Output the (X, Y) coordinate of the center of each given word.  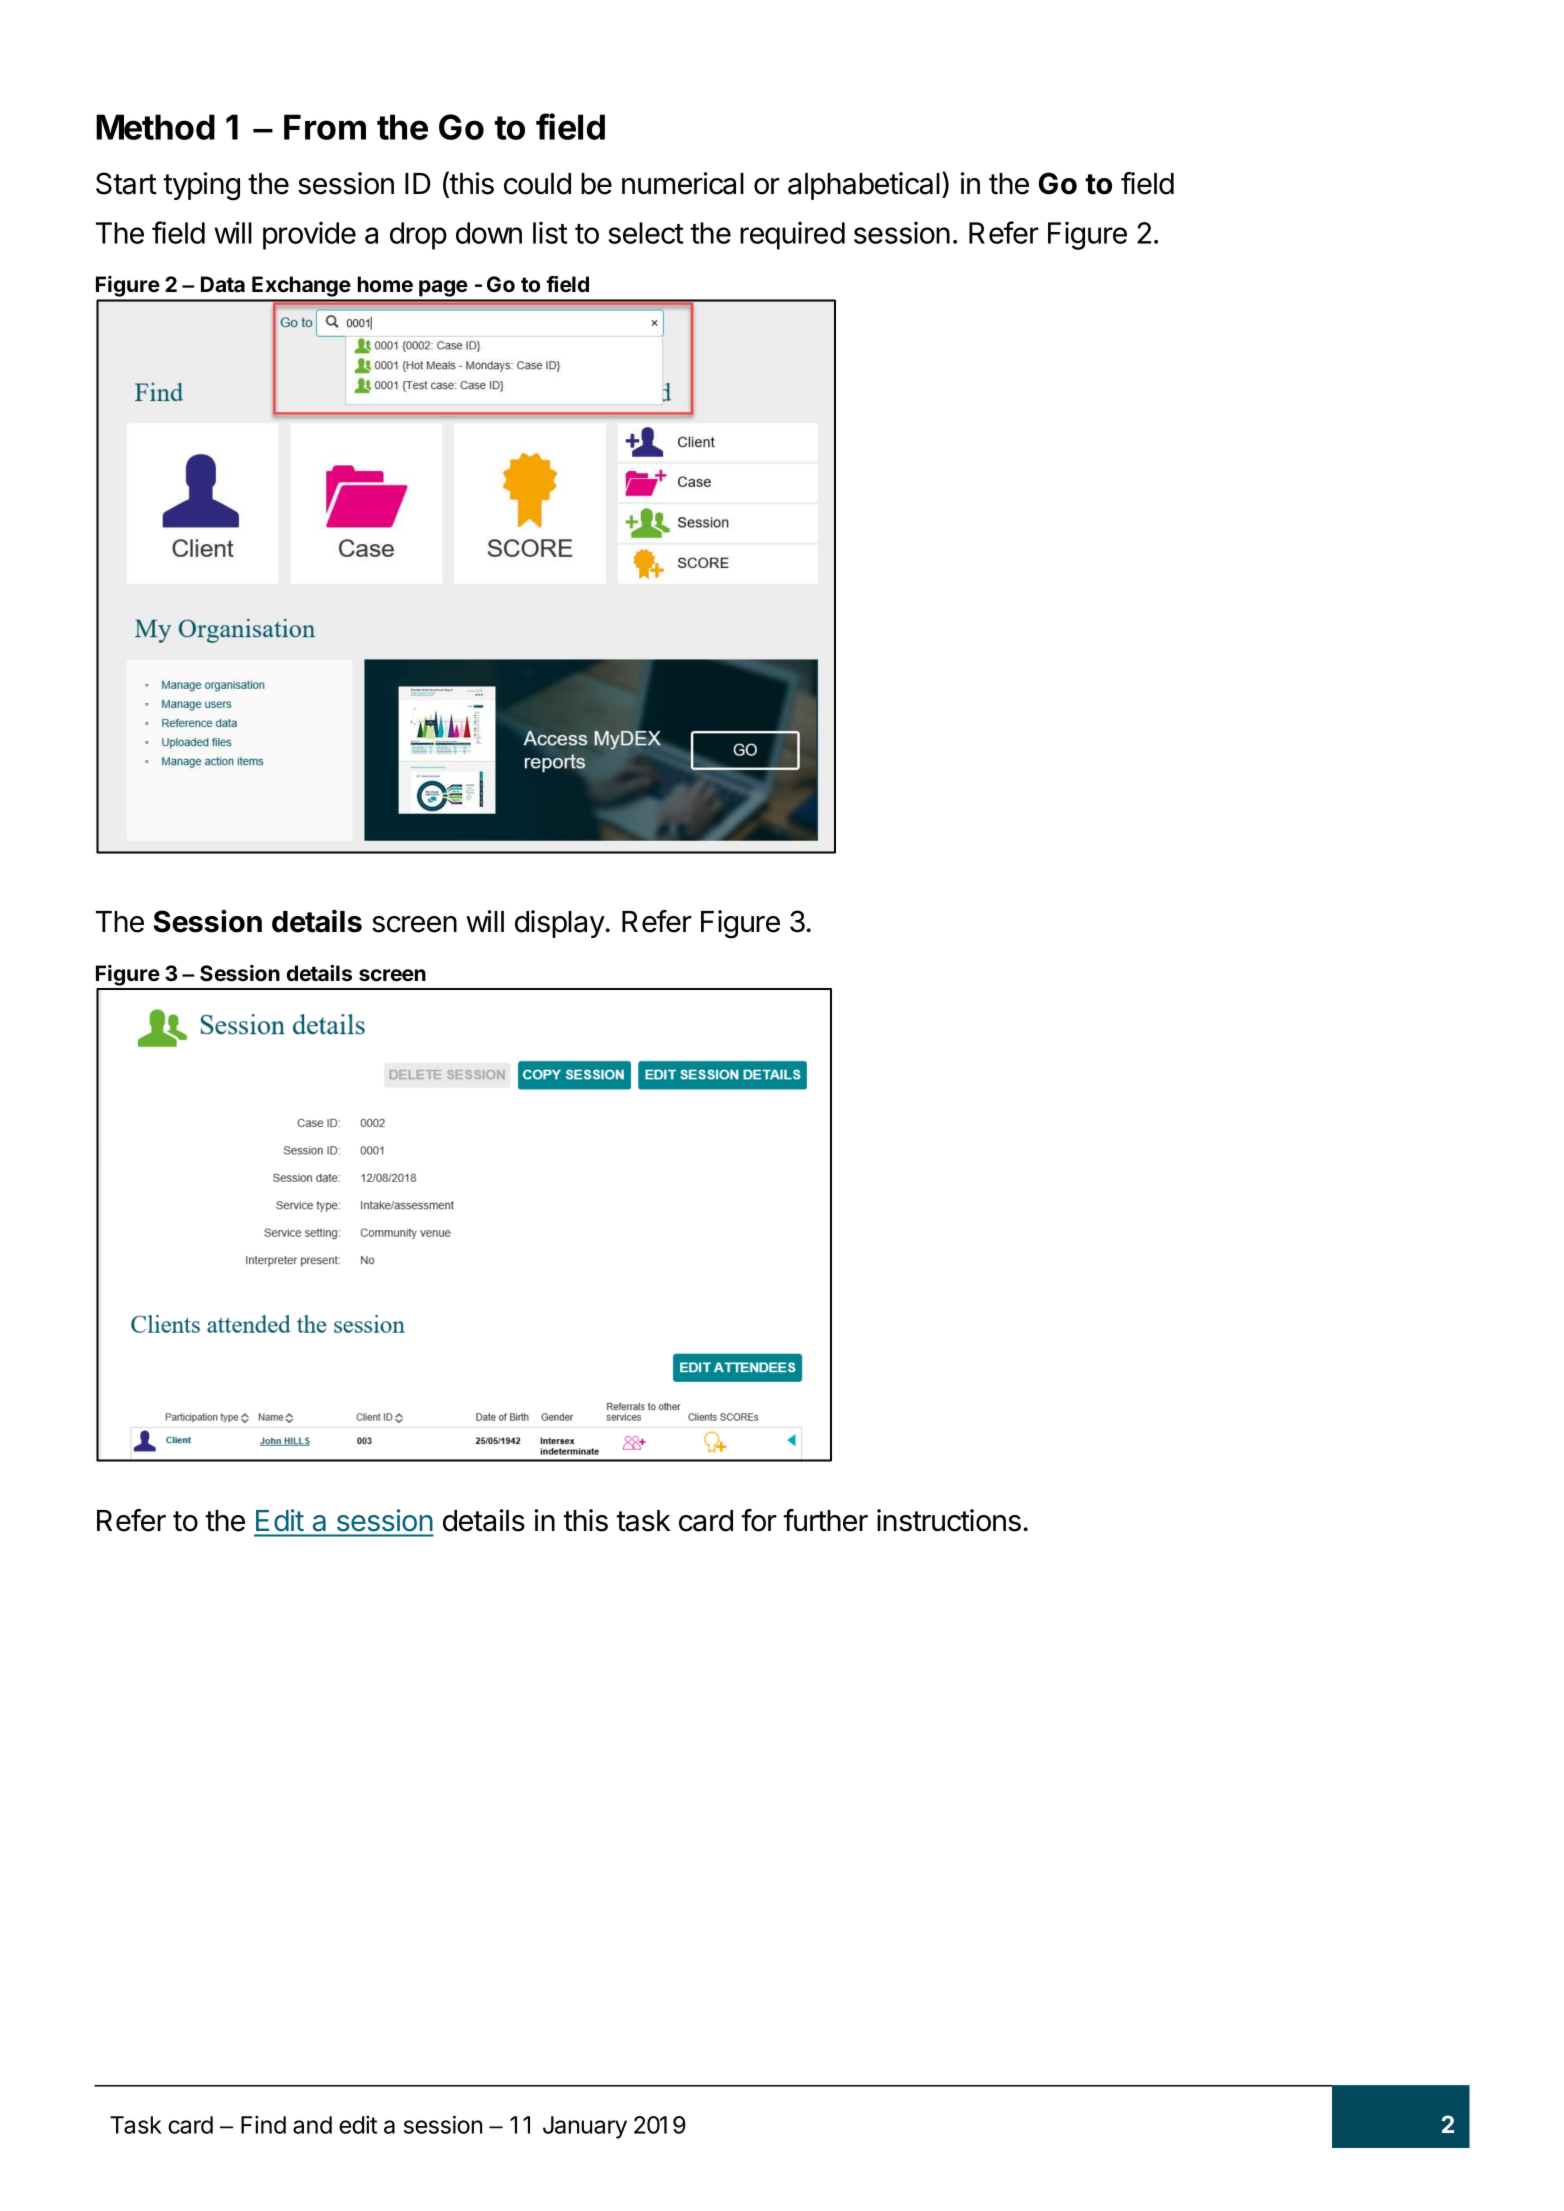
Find (263, 2125)
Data (223, 284)
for (759, 1520)
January (585, 2127)
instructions (949, 1520)
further (825, 1520)
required (792, 236)
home (385, 284)
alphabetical (864, 186)
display (560, 924)
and (312, 2125)
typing (201, 186)
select (645, 233)
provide (309, 236)
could (537, 184)
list (550, 233)
